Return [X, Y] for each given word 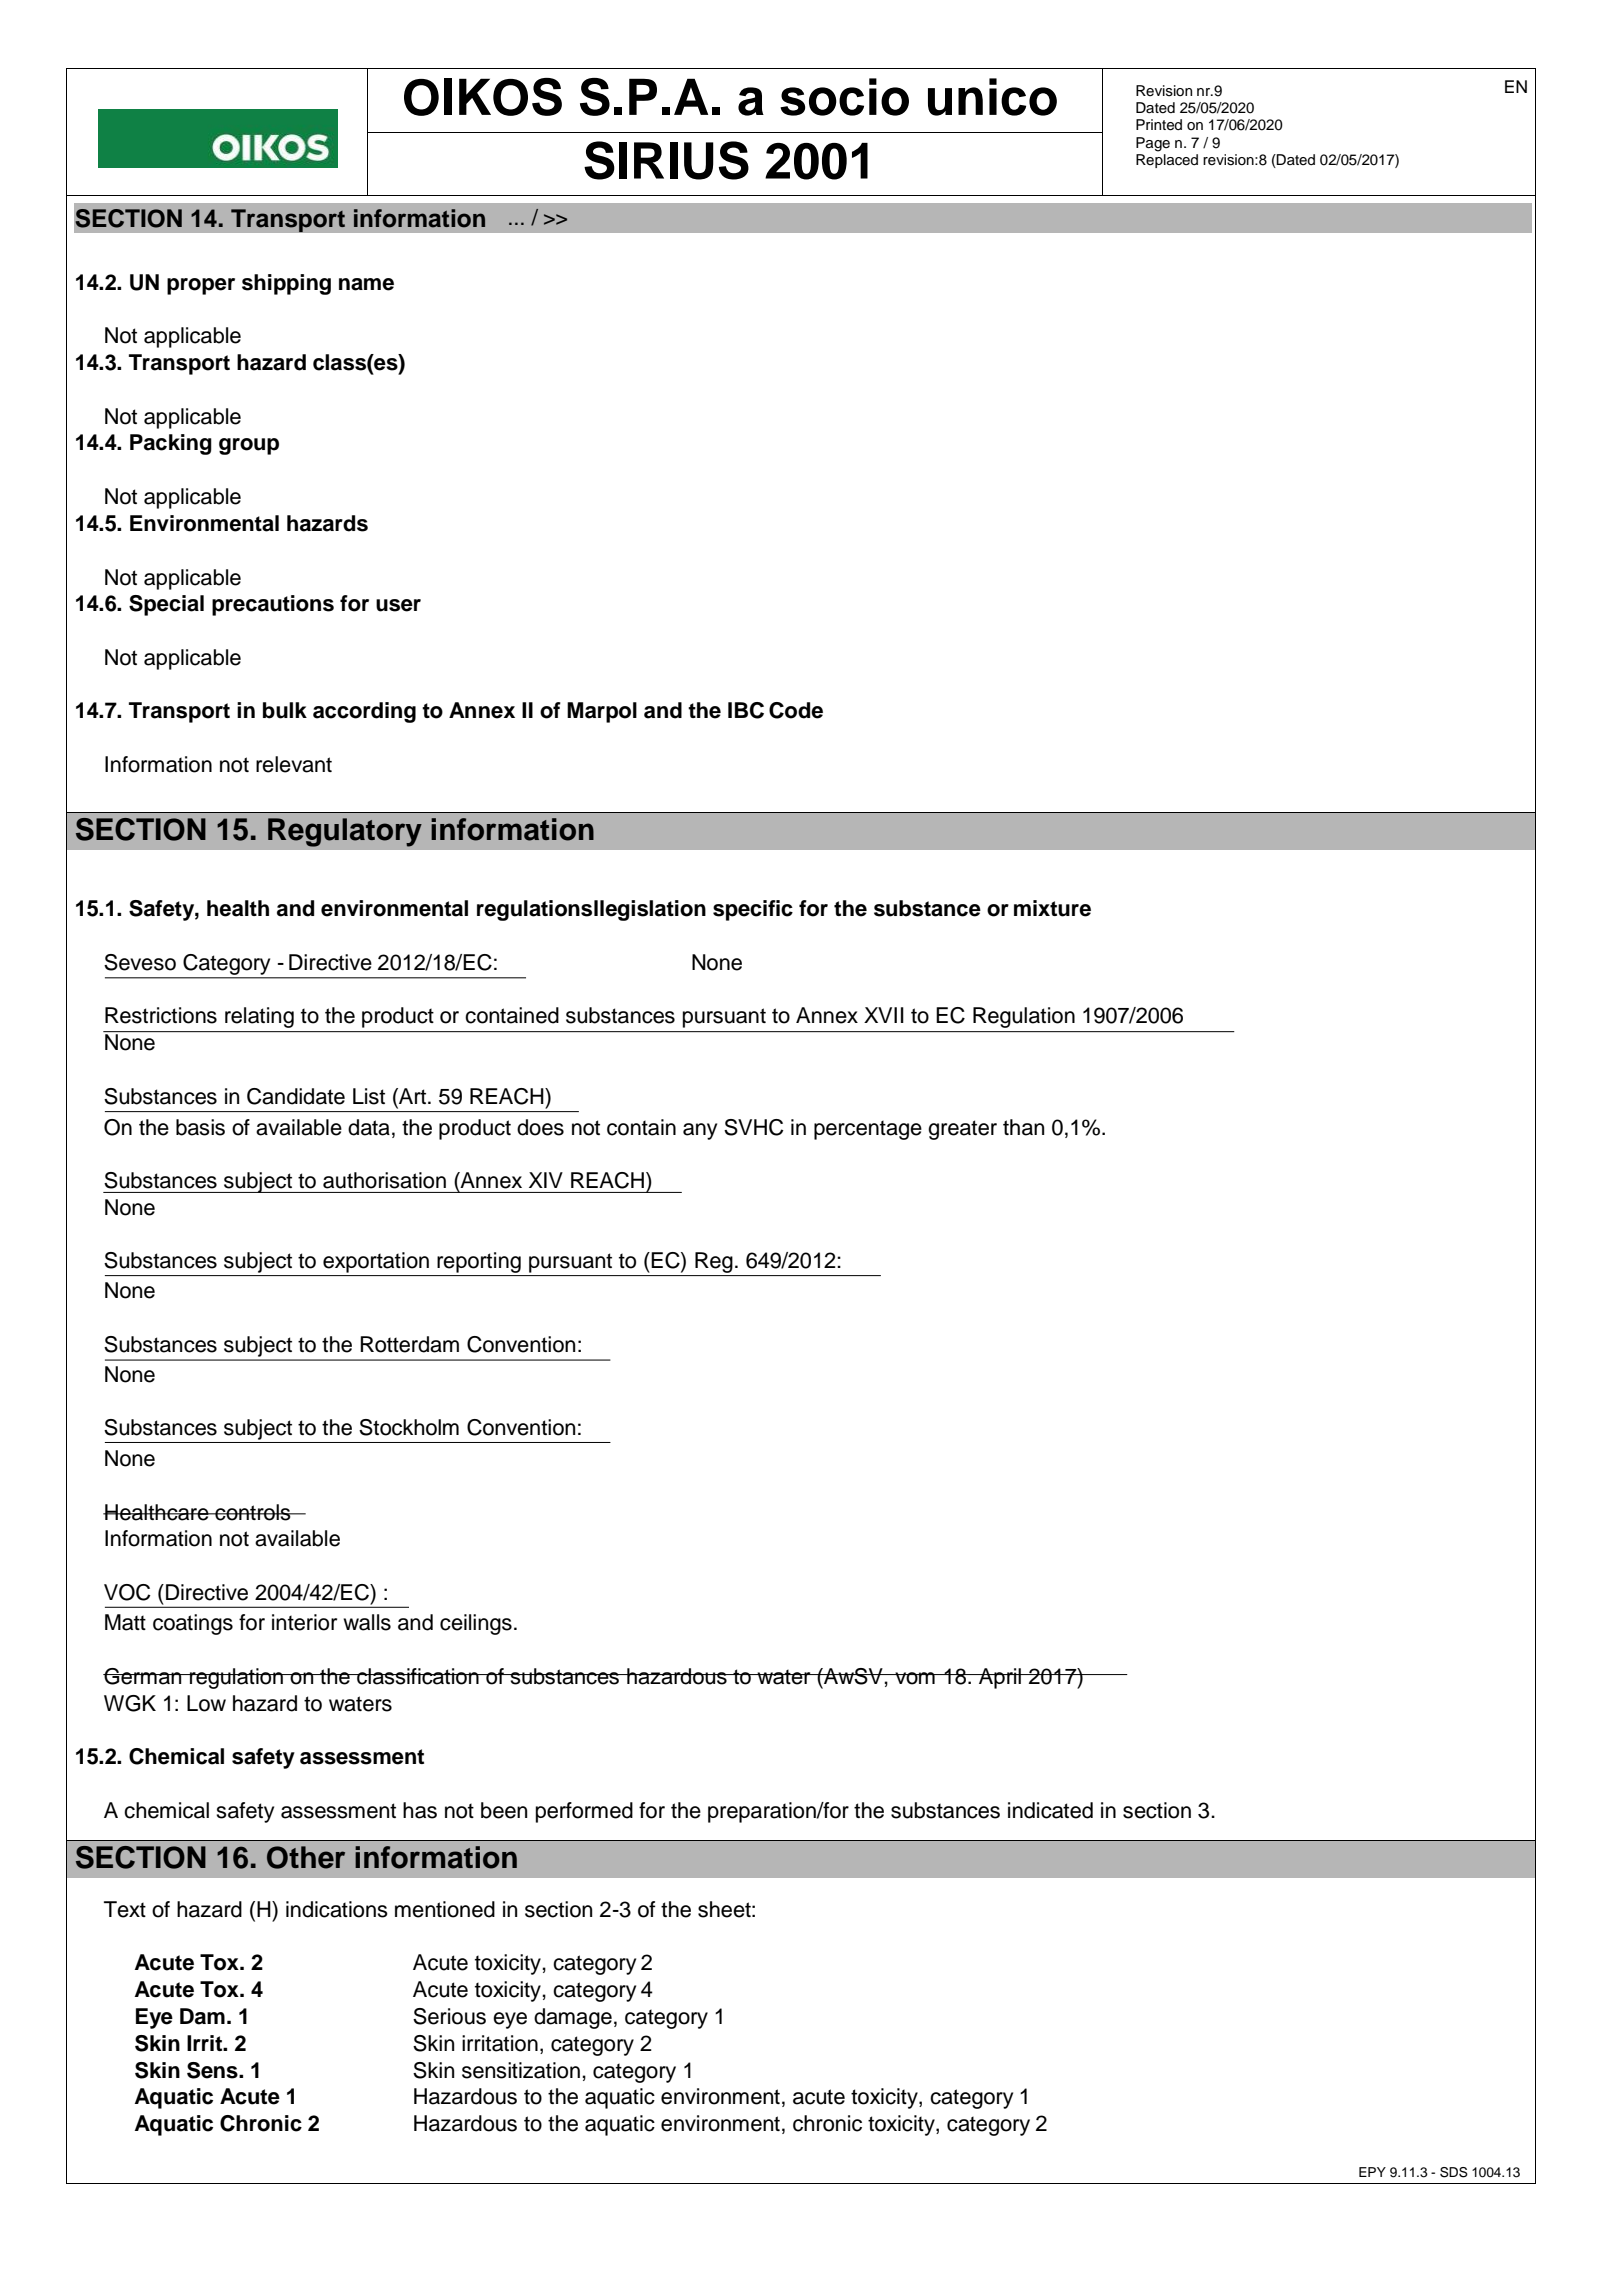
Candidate [296, 1096]
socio [844, 97]
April [1000, 1678]
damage [573, 2018]
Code [796, 710]
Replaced [1167, 161]
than [1023, 1127]
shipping [286, 284]
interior [304, 1622]
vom [915, 1678]
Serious [449, 2016]
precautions [273, 605]
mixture [1052, 908]
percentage [868, 1130]
